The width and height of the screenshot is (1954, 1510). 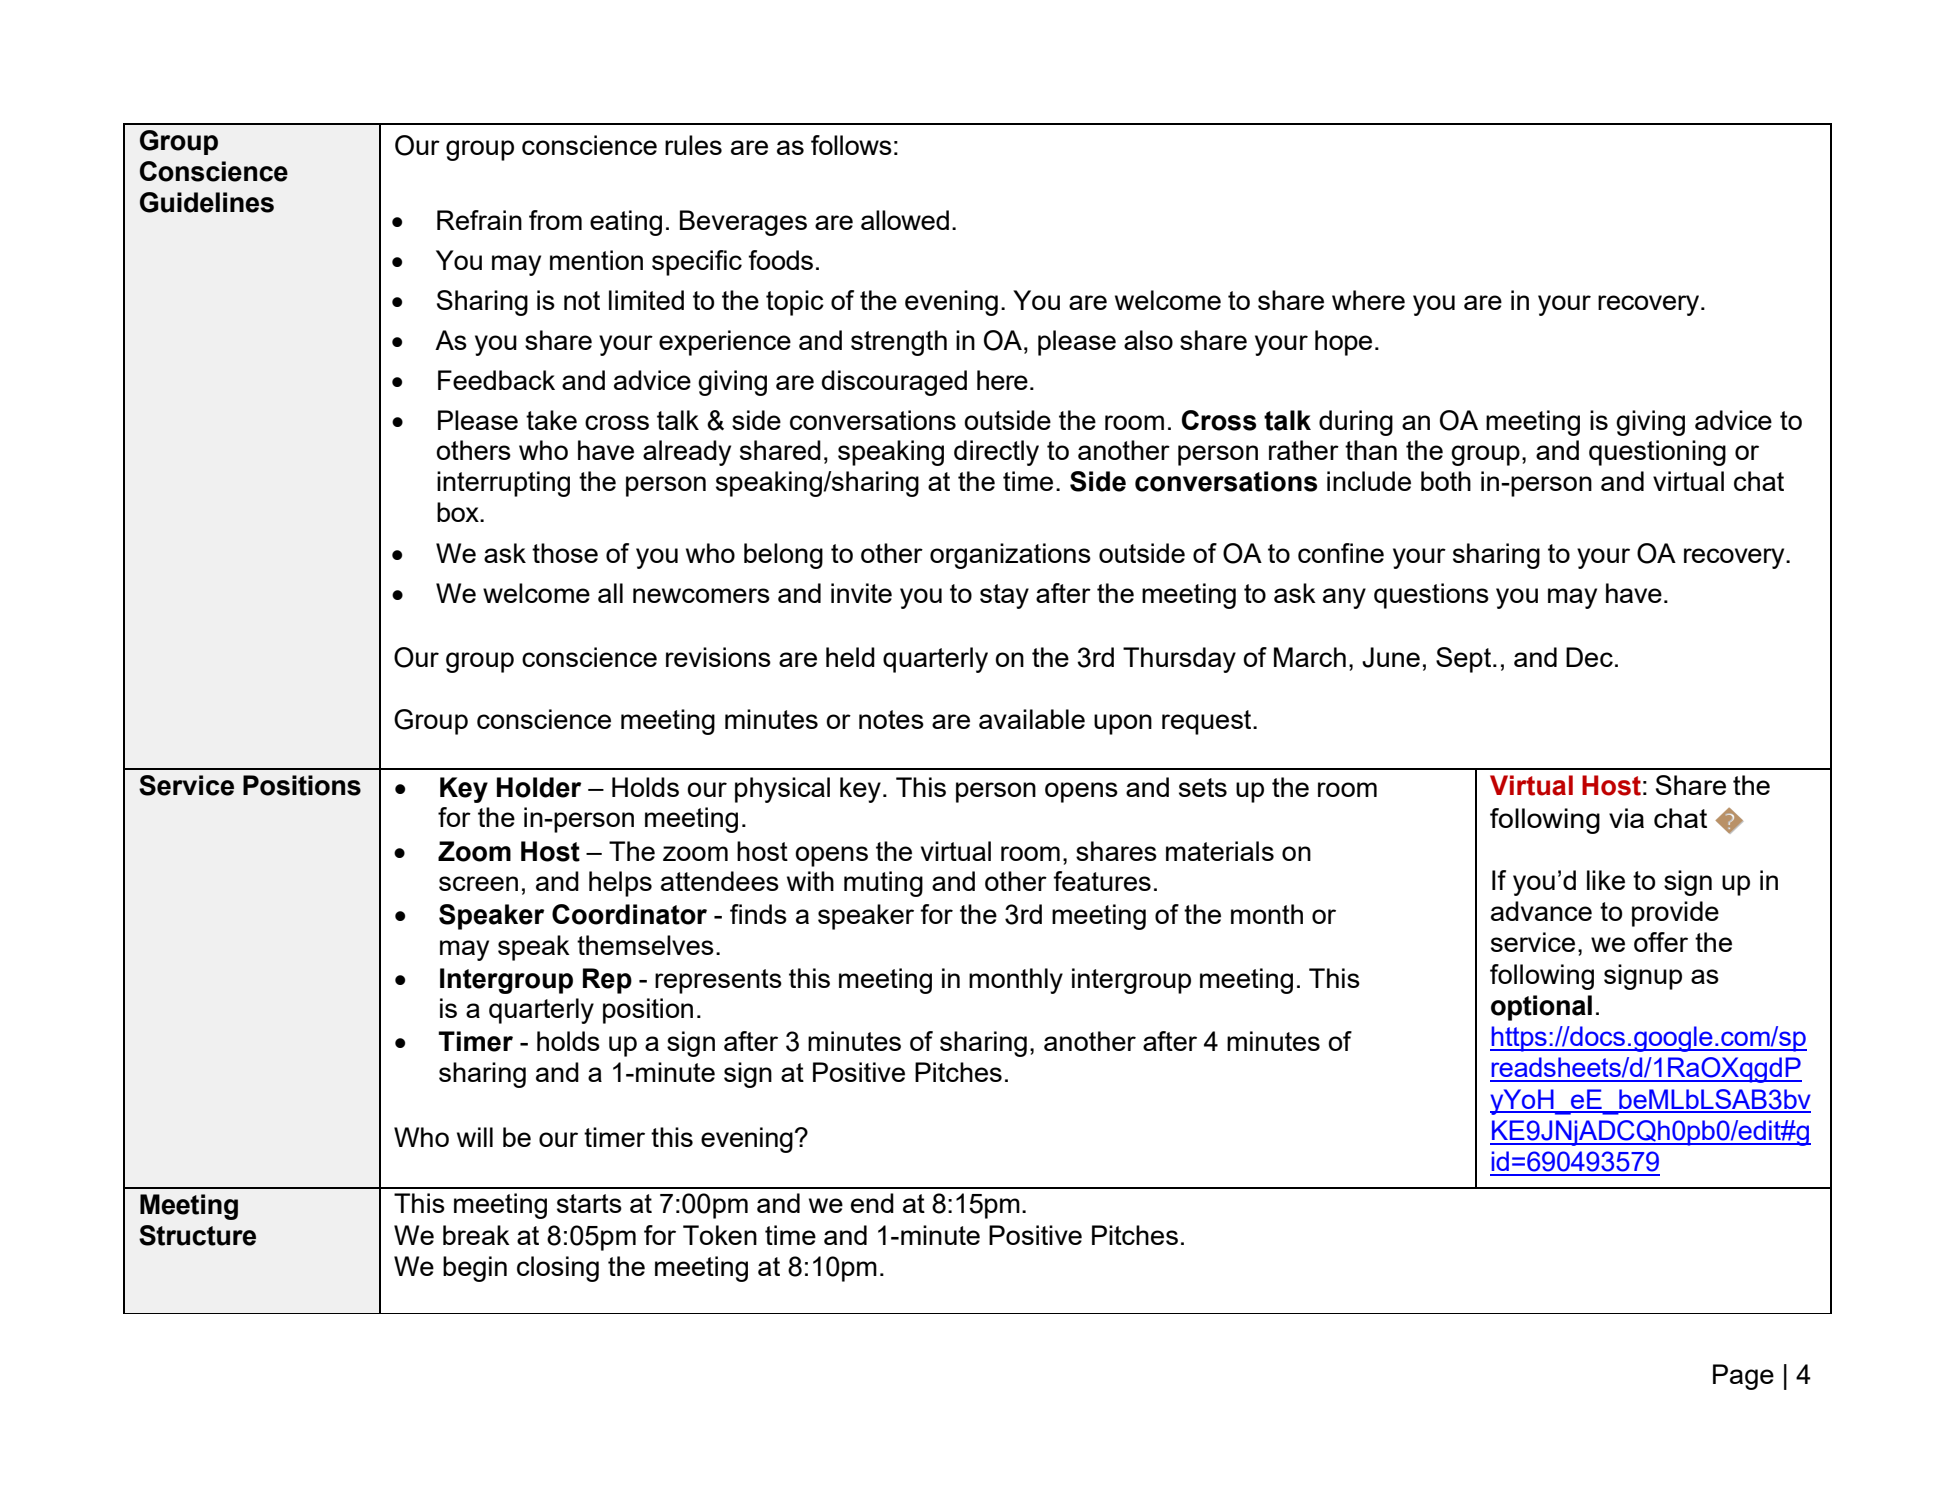 What do you see at coordinates (905, 220) in the screenshot?
I see `allowed` at bounding box center [905, 220].
